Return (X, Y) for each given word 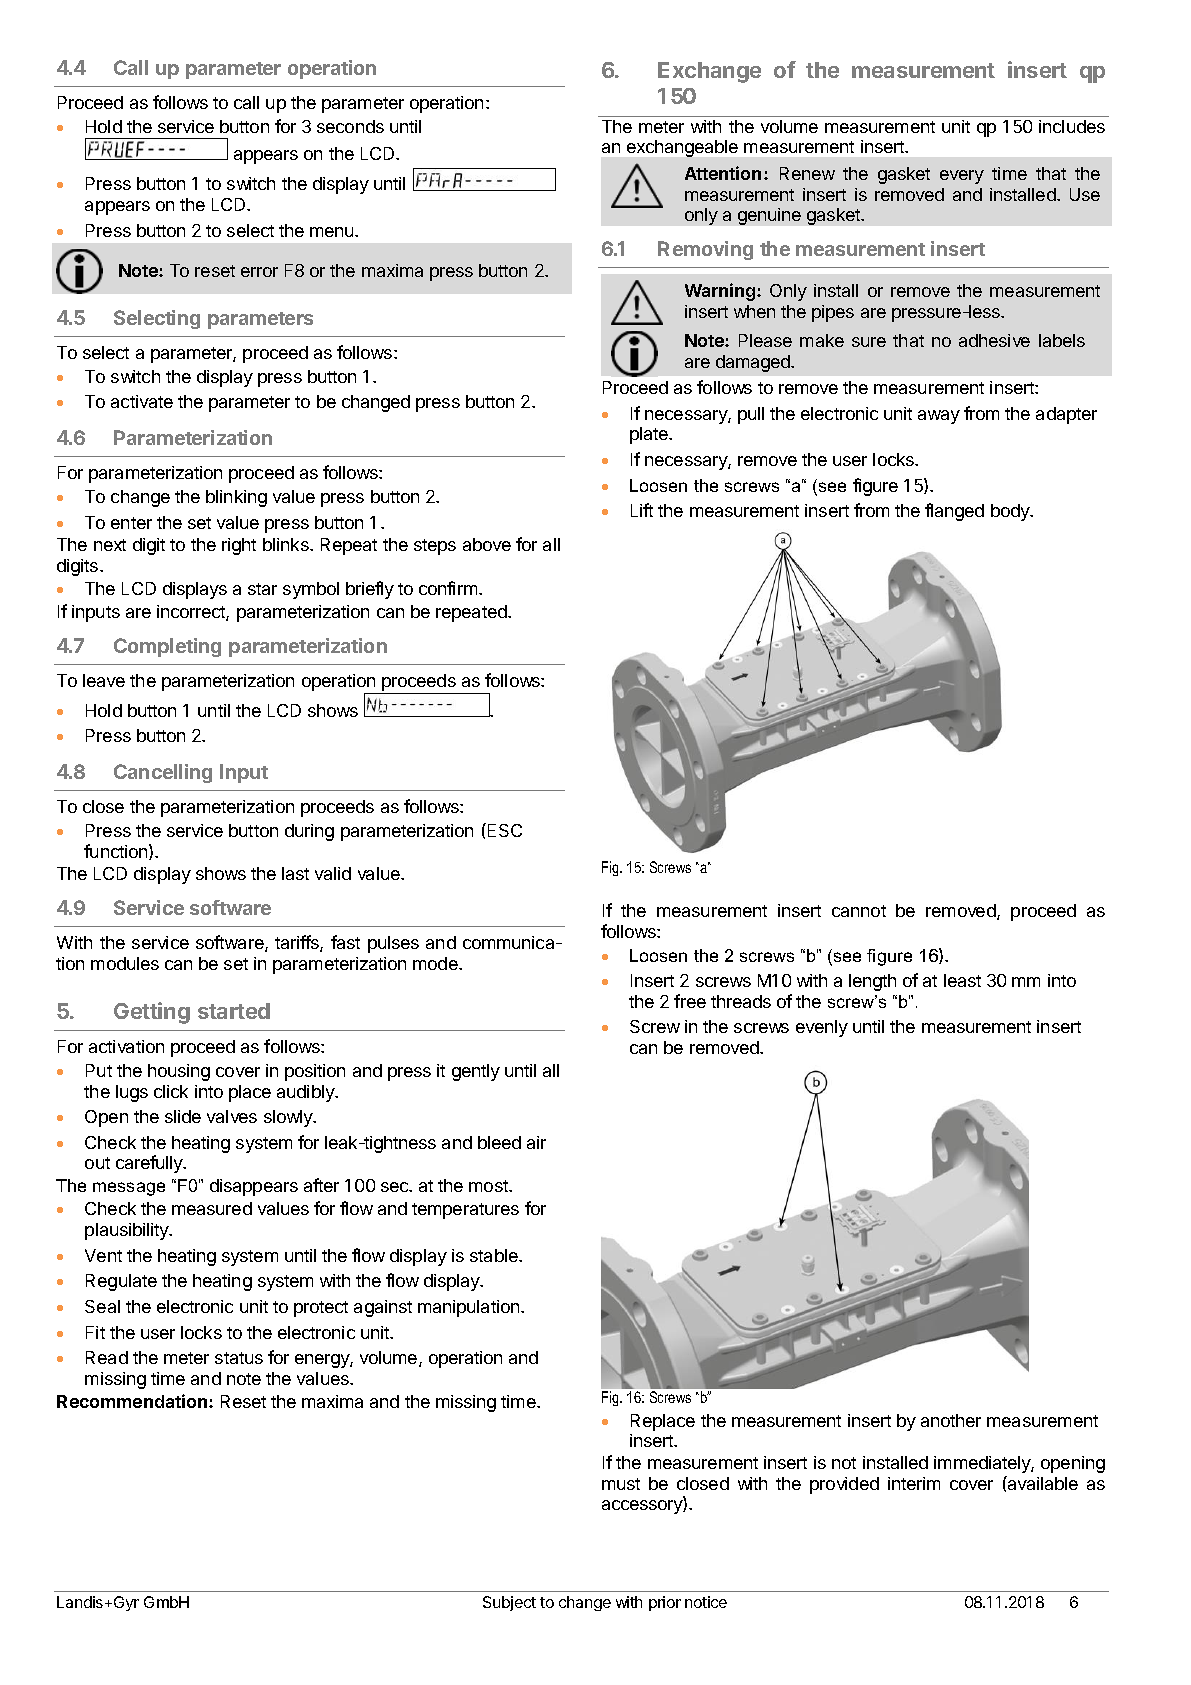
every (962, 177)
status (239, 1358)
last (295, 873)
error (259, 272)
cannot (859, 911)
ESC (503, 830)
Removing (705, 250)
